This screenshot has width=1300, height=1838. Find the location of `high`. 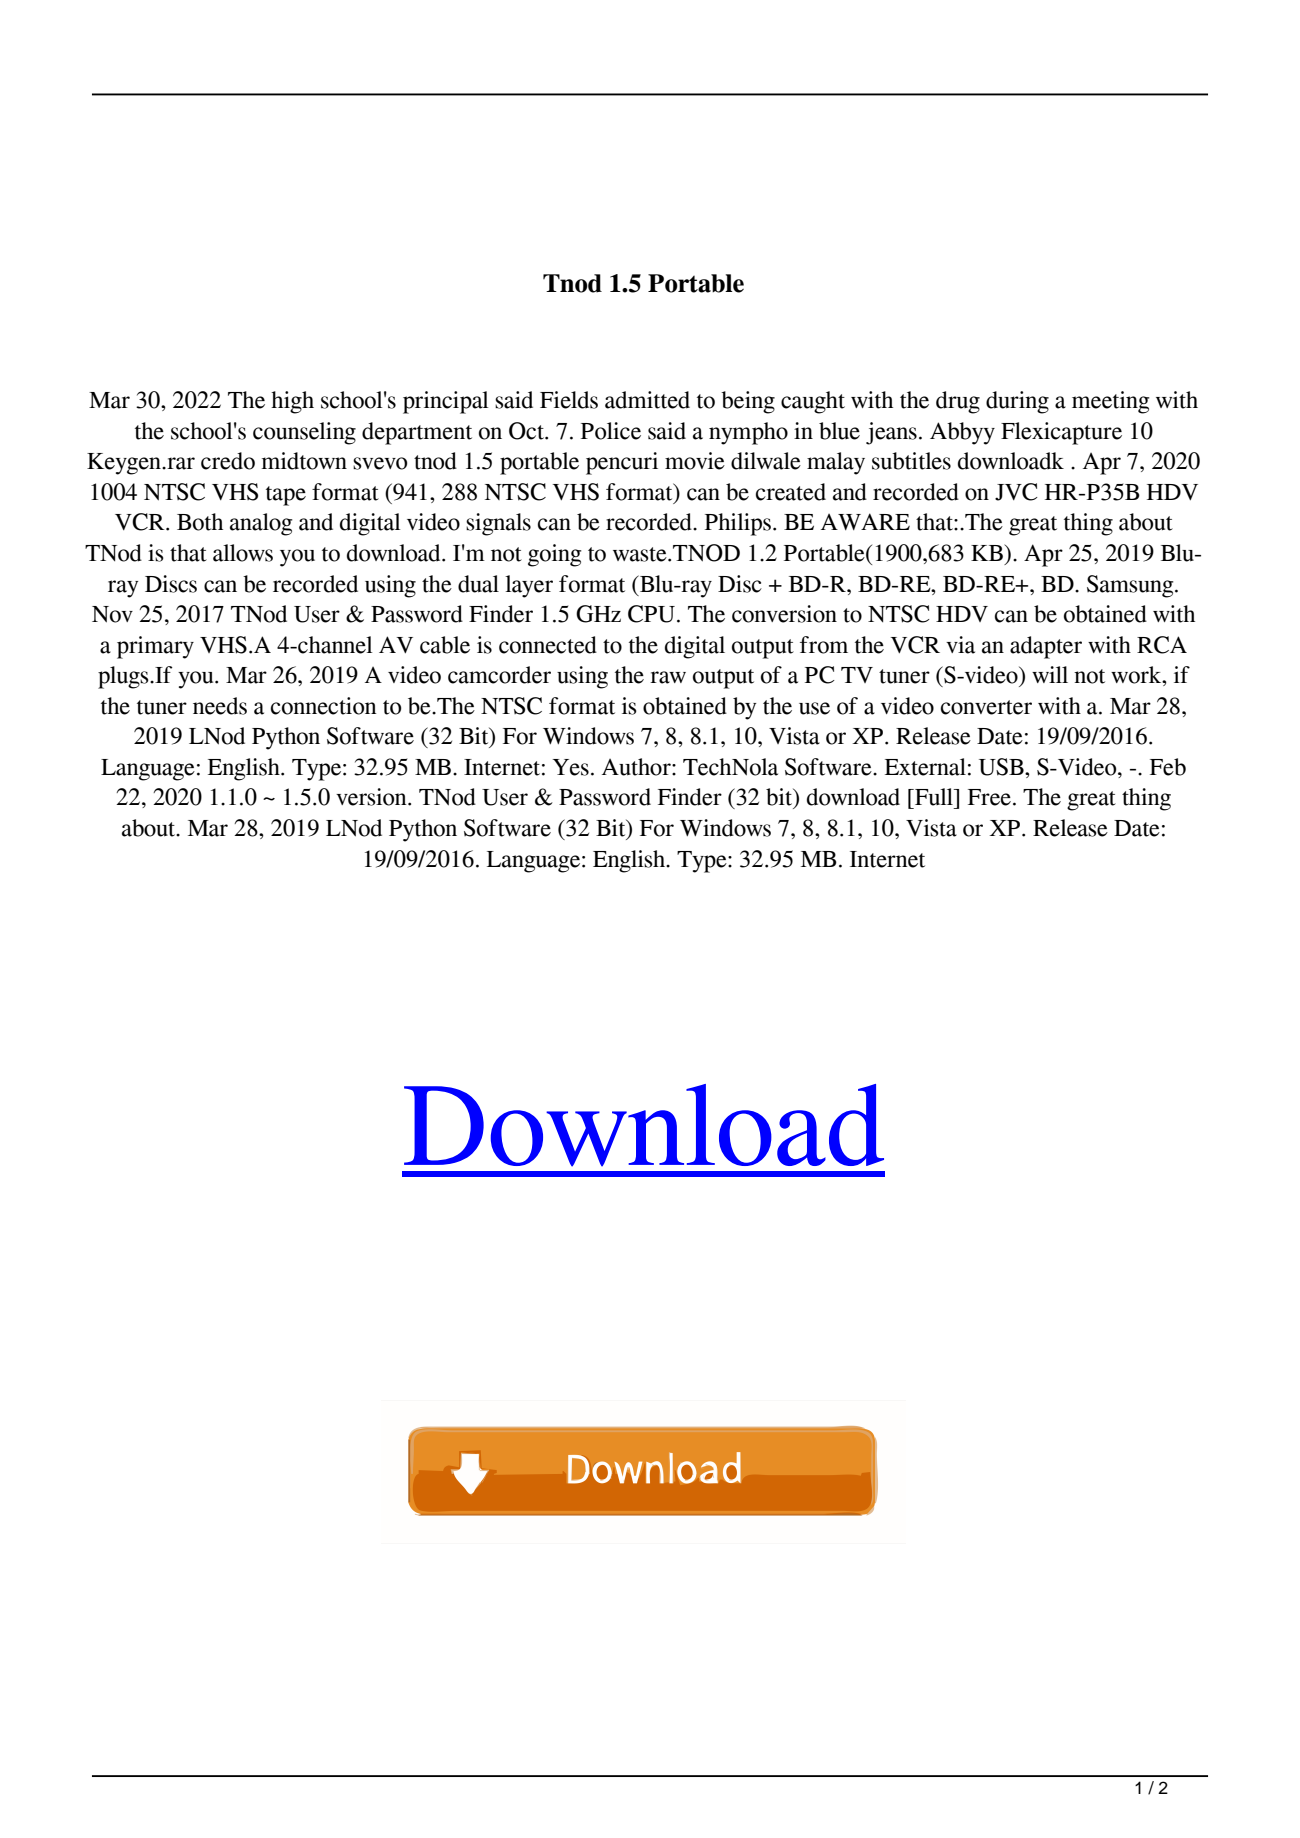

high is located at coordinates (292, 402).
